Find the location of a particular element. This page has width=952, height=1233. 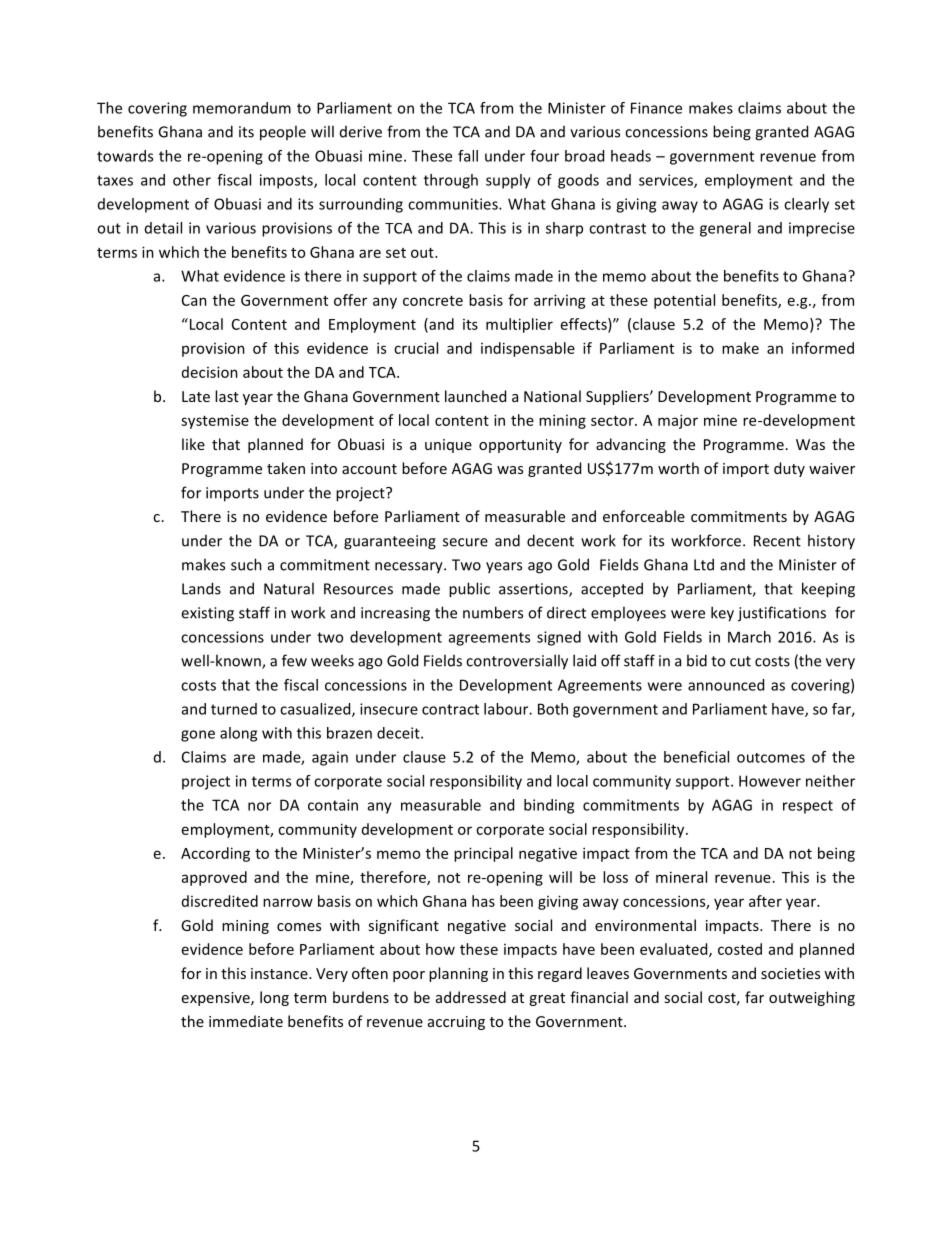

expensive is located at coordinates (217, 999).
